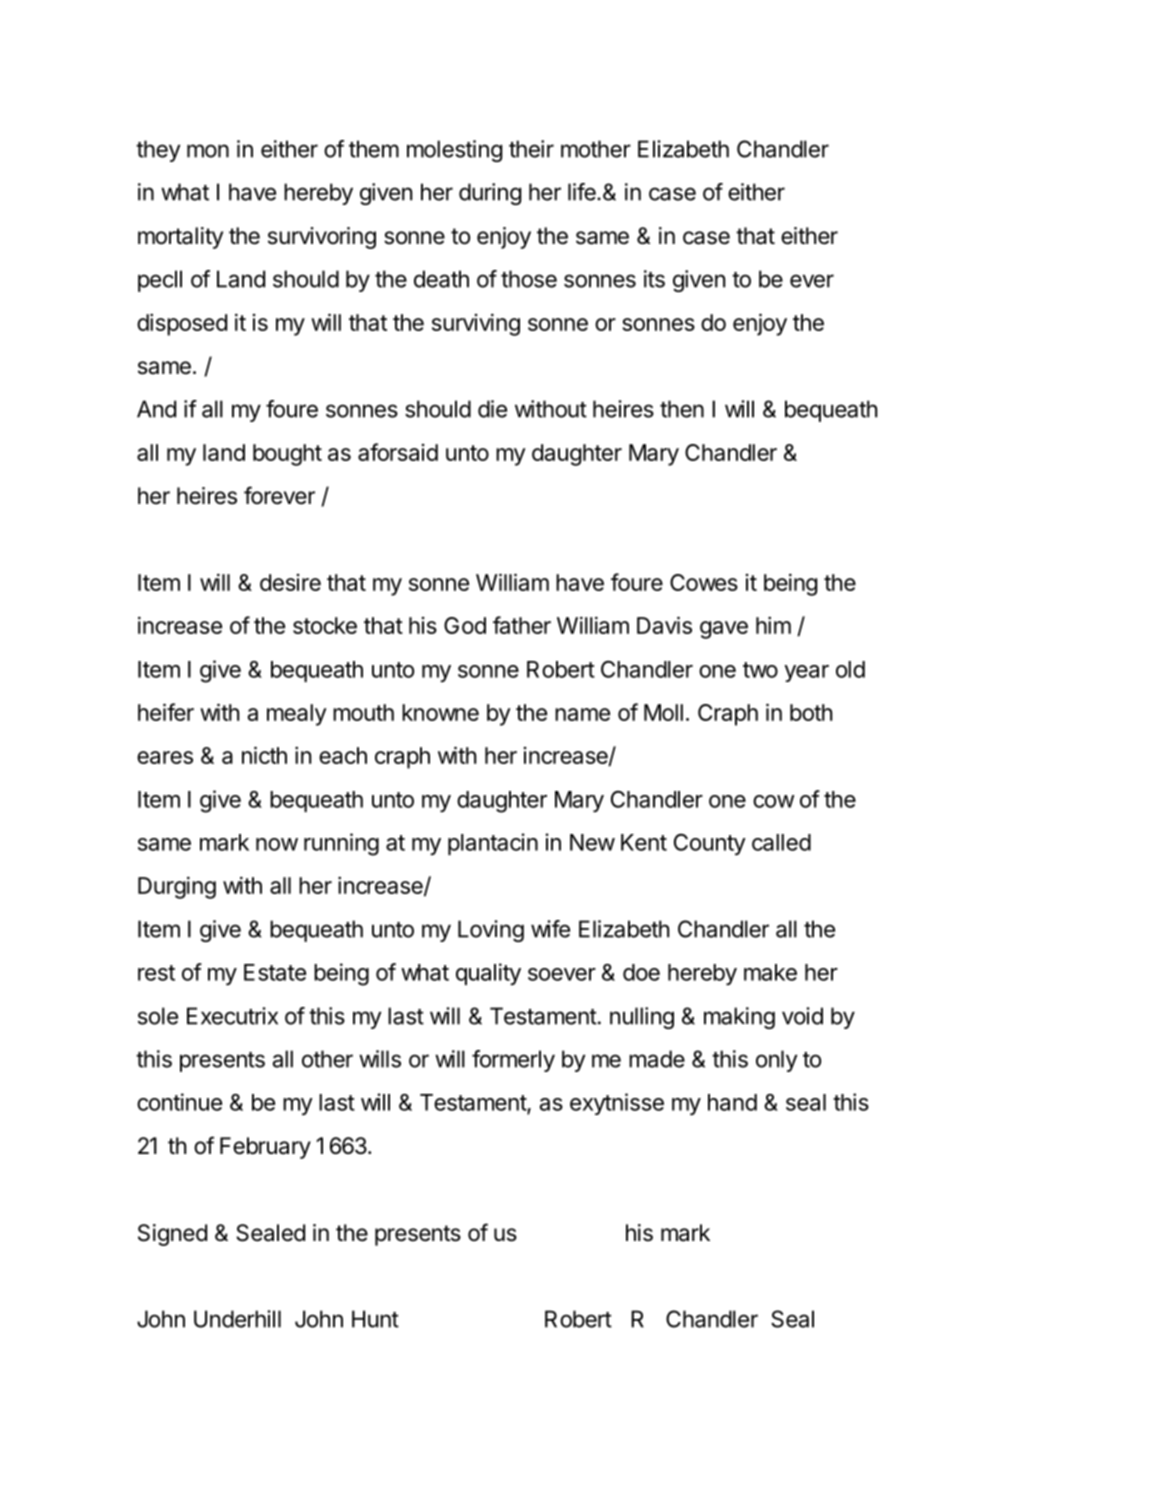  I want to click on mealy, so click(297, 715).
